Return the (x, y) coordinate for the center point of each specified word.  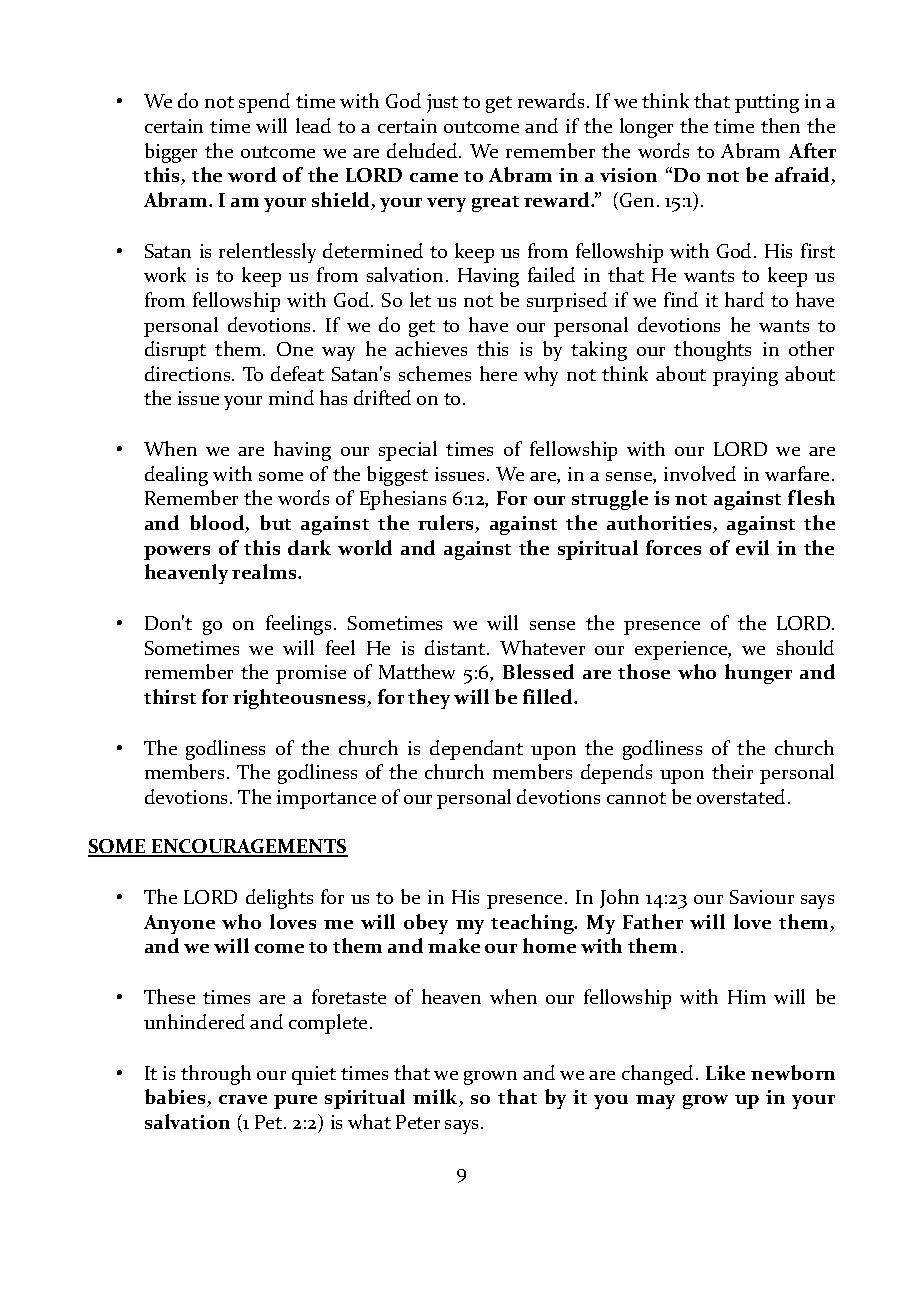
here (498, 373)
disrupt (175, 351)
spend (264, 103)
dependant (476, 750)
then (780, 125)
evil (752, 547)
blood (218, 524)
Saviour (762, 897)
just (442, 103)
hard (744, 299)
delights (279, 899)
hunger (758, 674)
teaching (533, 924)
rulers (447, 524)
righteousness (301, 699)
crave (243, 1099)
